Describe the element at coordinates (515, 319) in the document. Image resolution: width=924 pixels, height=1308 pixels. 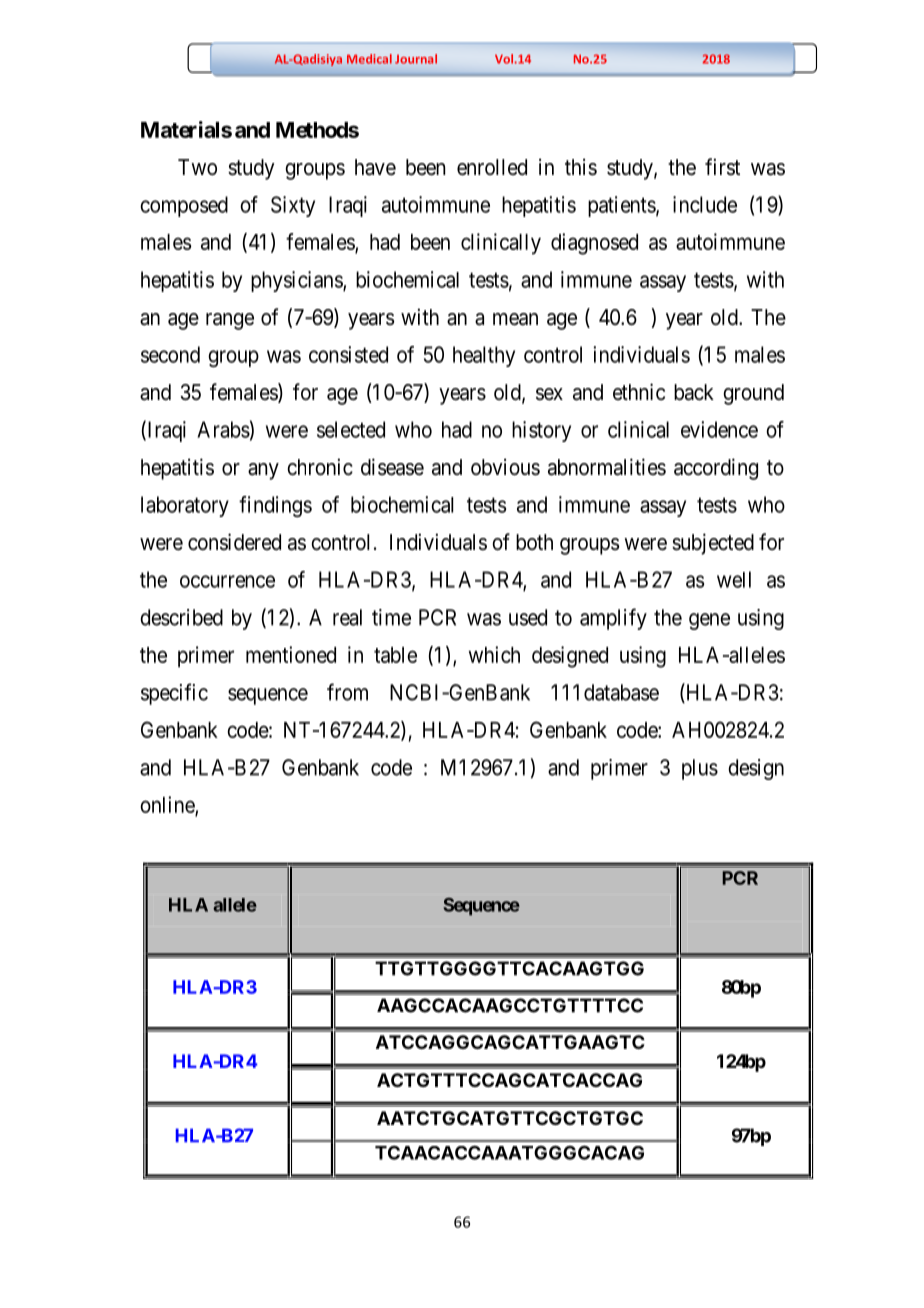
I see `mean` at that location.
